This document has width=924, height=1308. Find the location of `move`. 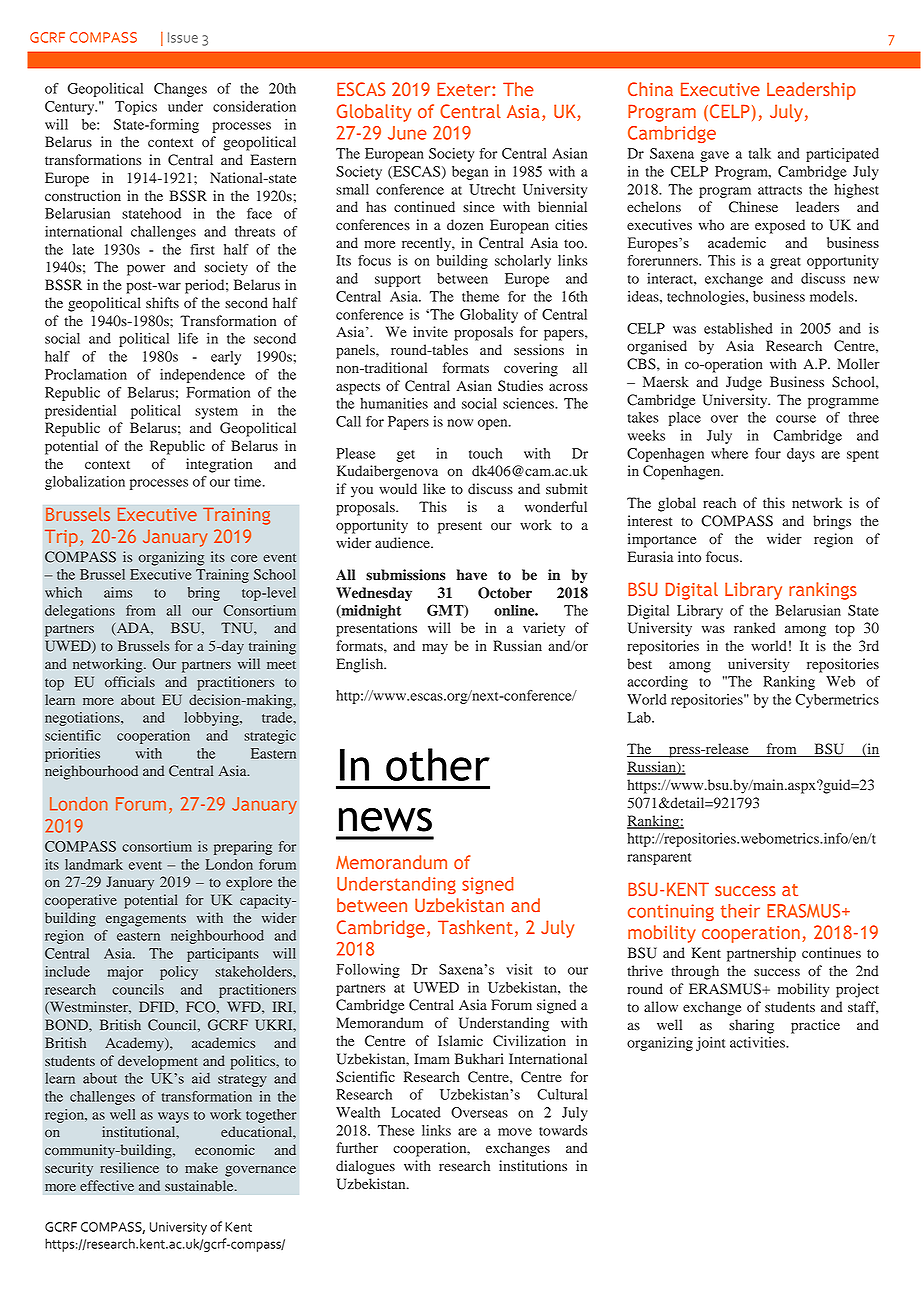

move is located at coordinates (515, 1132).
